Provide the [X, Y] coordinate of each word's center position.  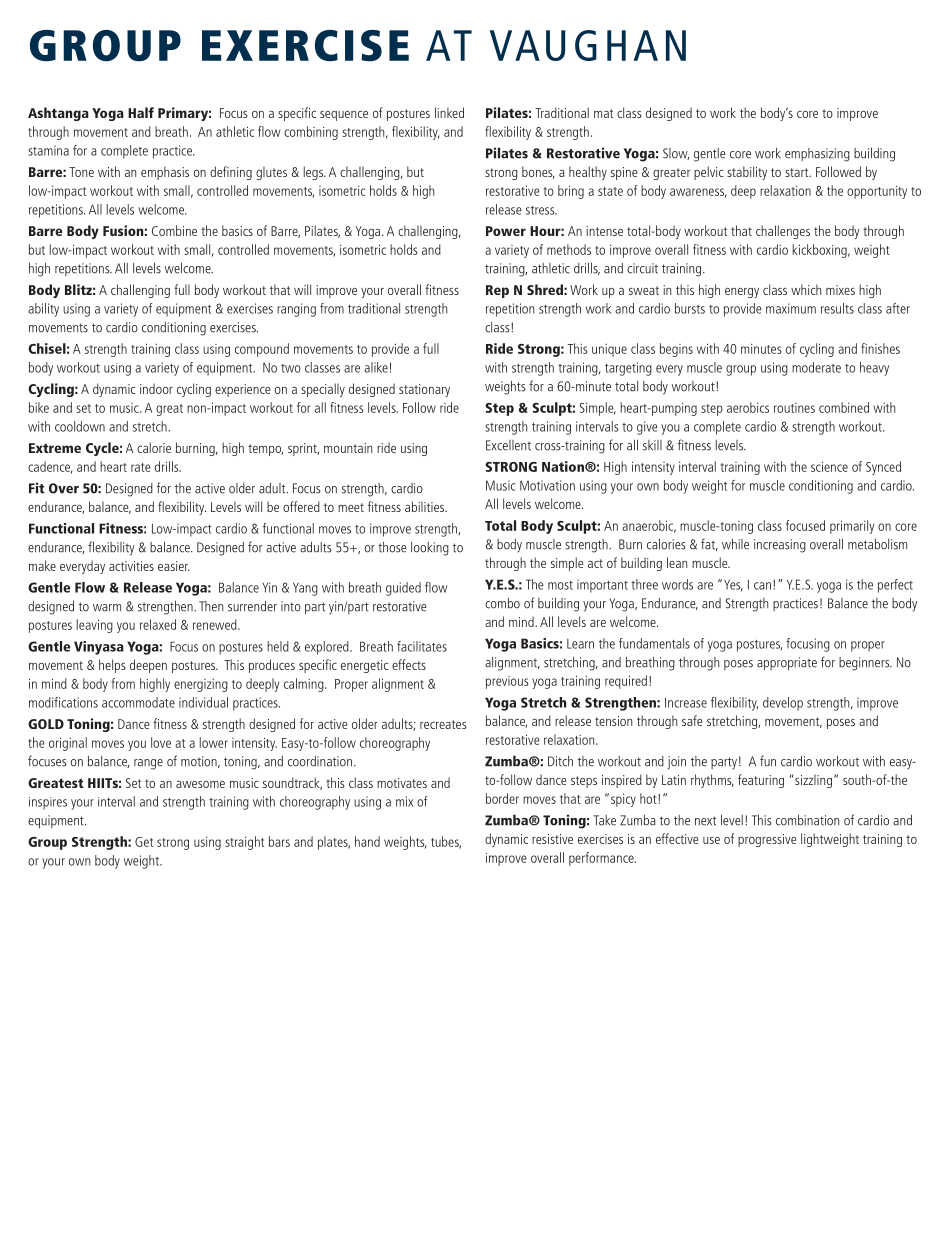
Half [141, 112]
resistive [552, 839]
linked [449, 112]
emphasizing [817, 155]
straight [244, 843]
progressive [767, 840]
